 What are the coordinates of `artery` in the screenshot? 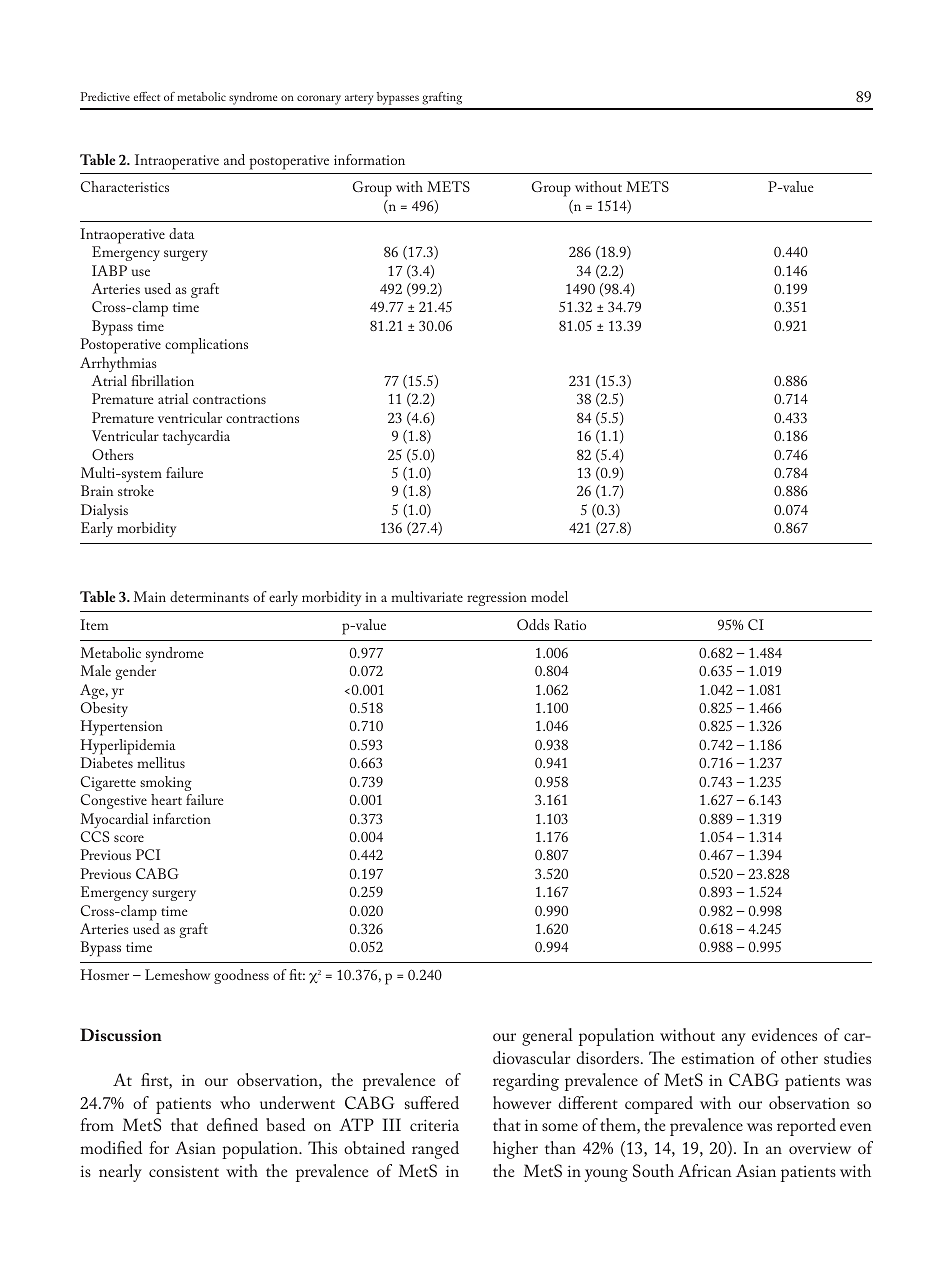 It's located at (359, 100).
